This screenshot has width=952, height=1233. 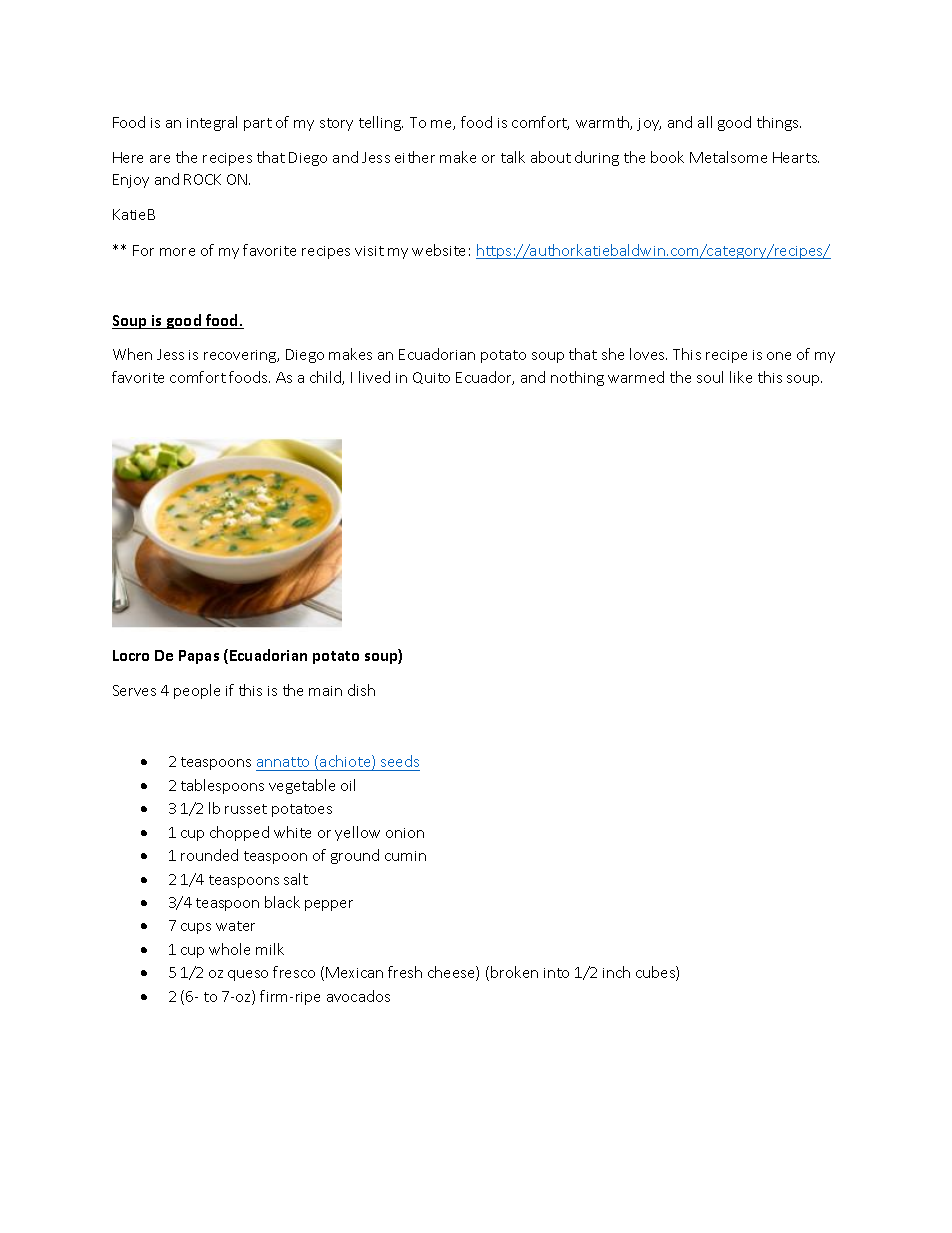 What do you see at coordinates (177, 252) in the screenshot?
I see `more` at bounding box center [177, 252].
